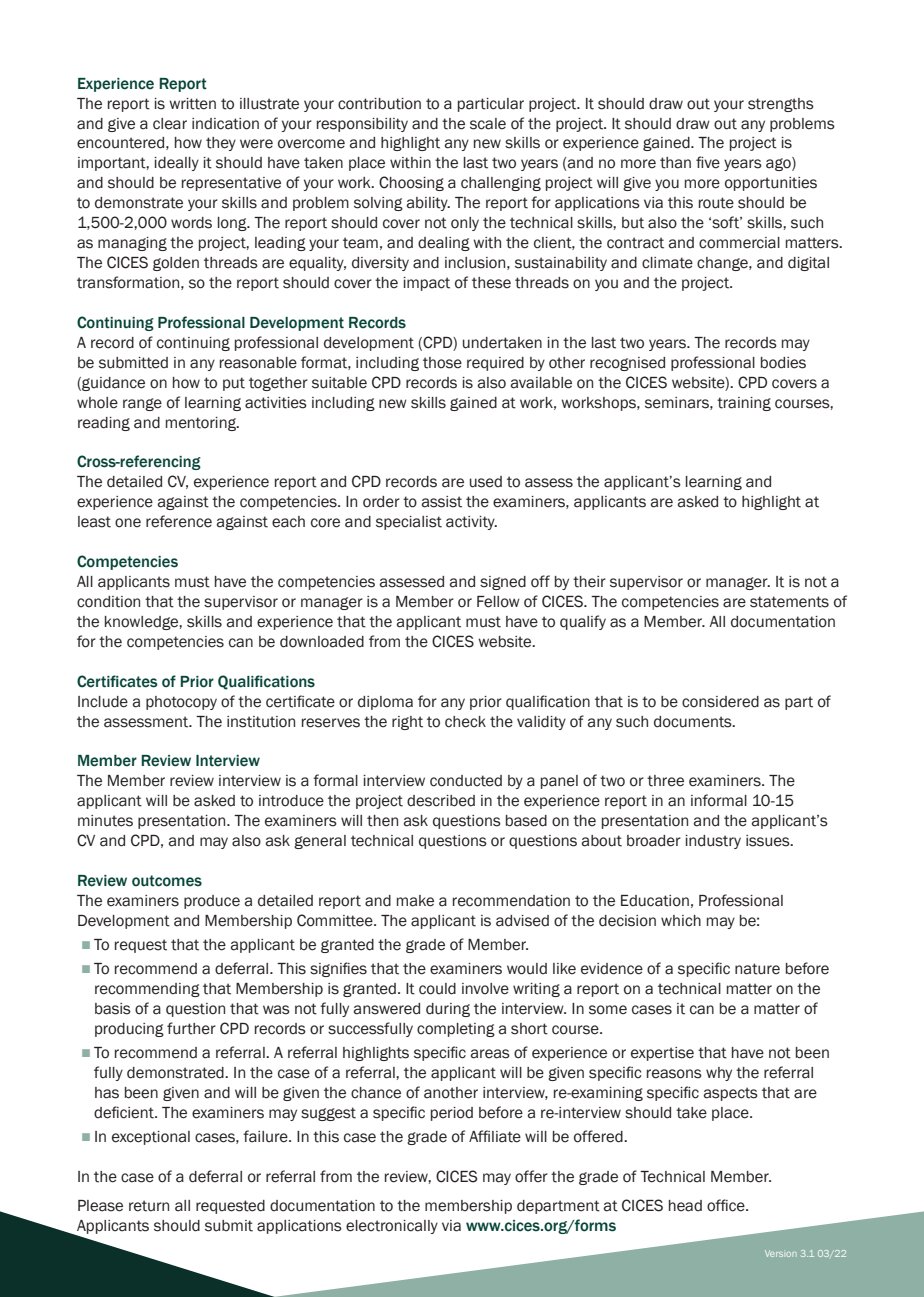  I want to click on clear, so click(170, 124).
